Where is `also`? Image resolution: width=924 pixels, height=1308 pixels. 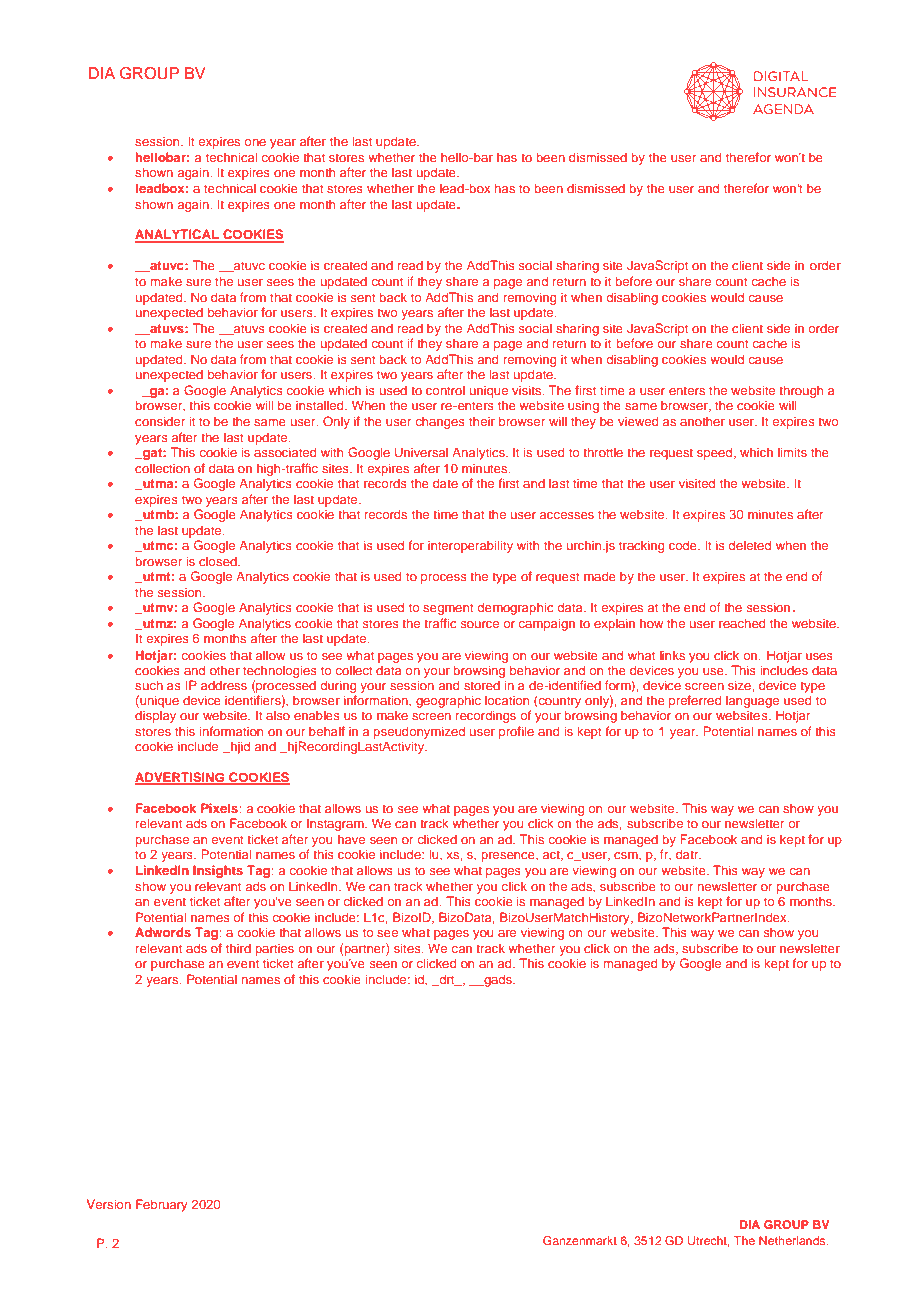 also is located at coordinates (278, 715).
